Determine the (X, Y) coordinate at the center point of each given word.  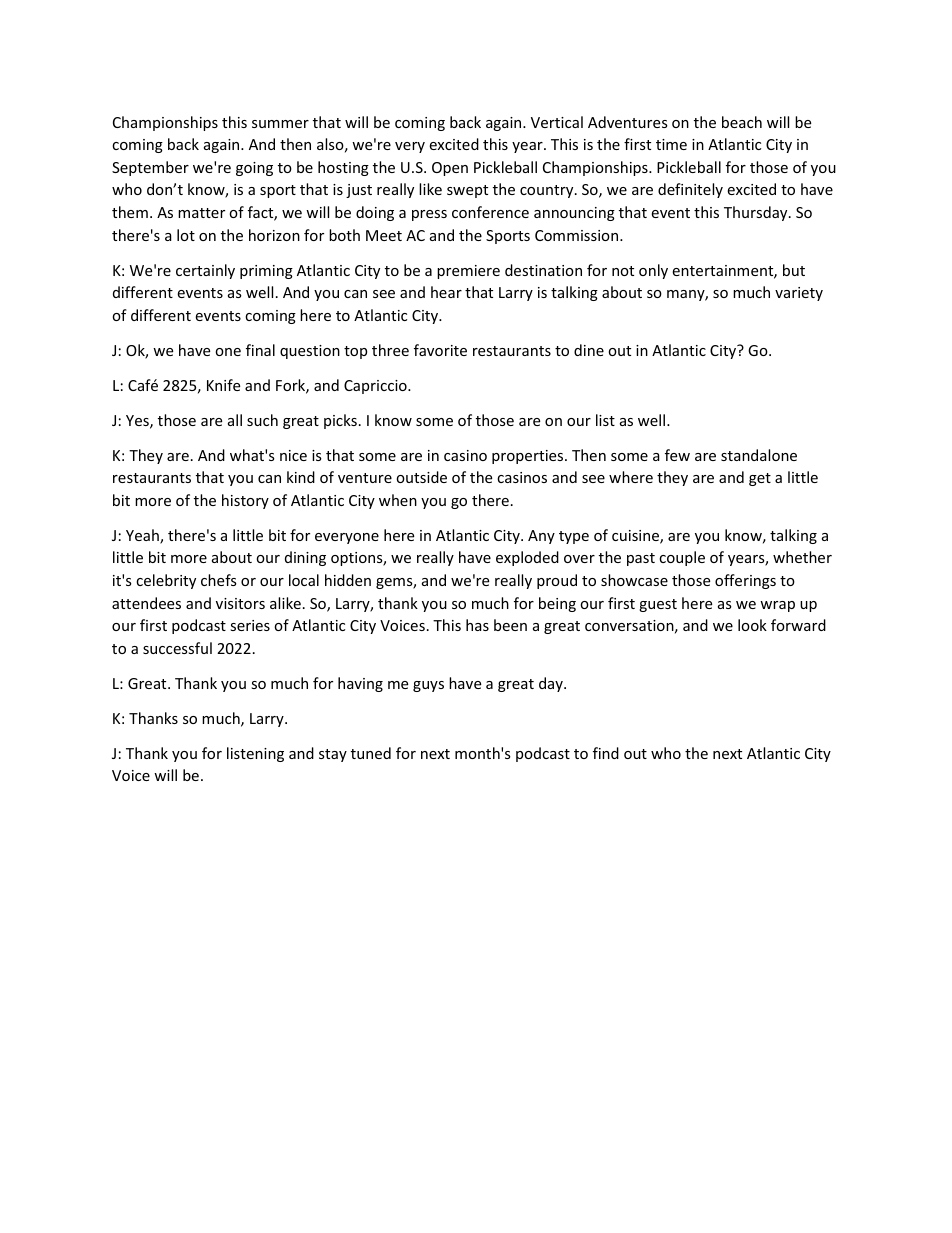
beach (742, 122)
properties (529, 457)
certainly (205, 271)
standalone (759, 455)
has (477, 625)
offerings (745, 581)
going (254, 169)
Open (450, 169)
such (262, 420)
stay (333, 755)
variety (799, 294)
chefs (219, 580)
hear (446, 292)
